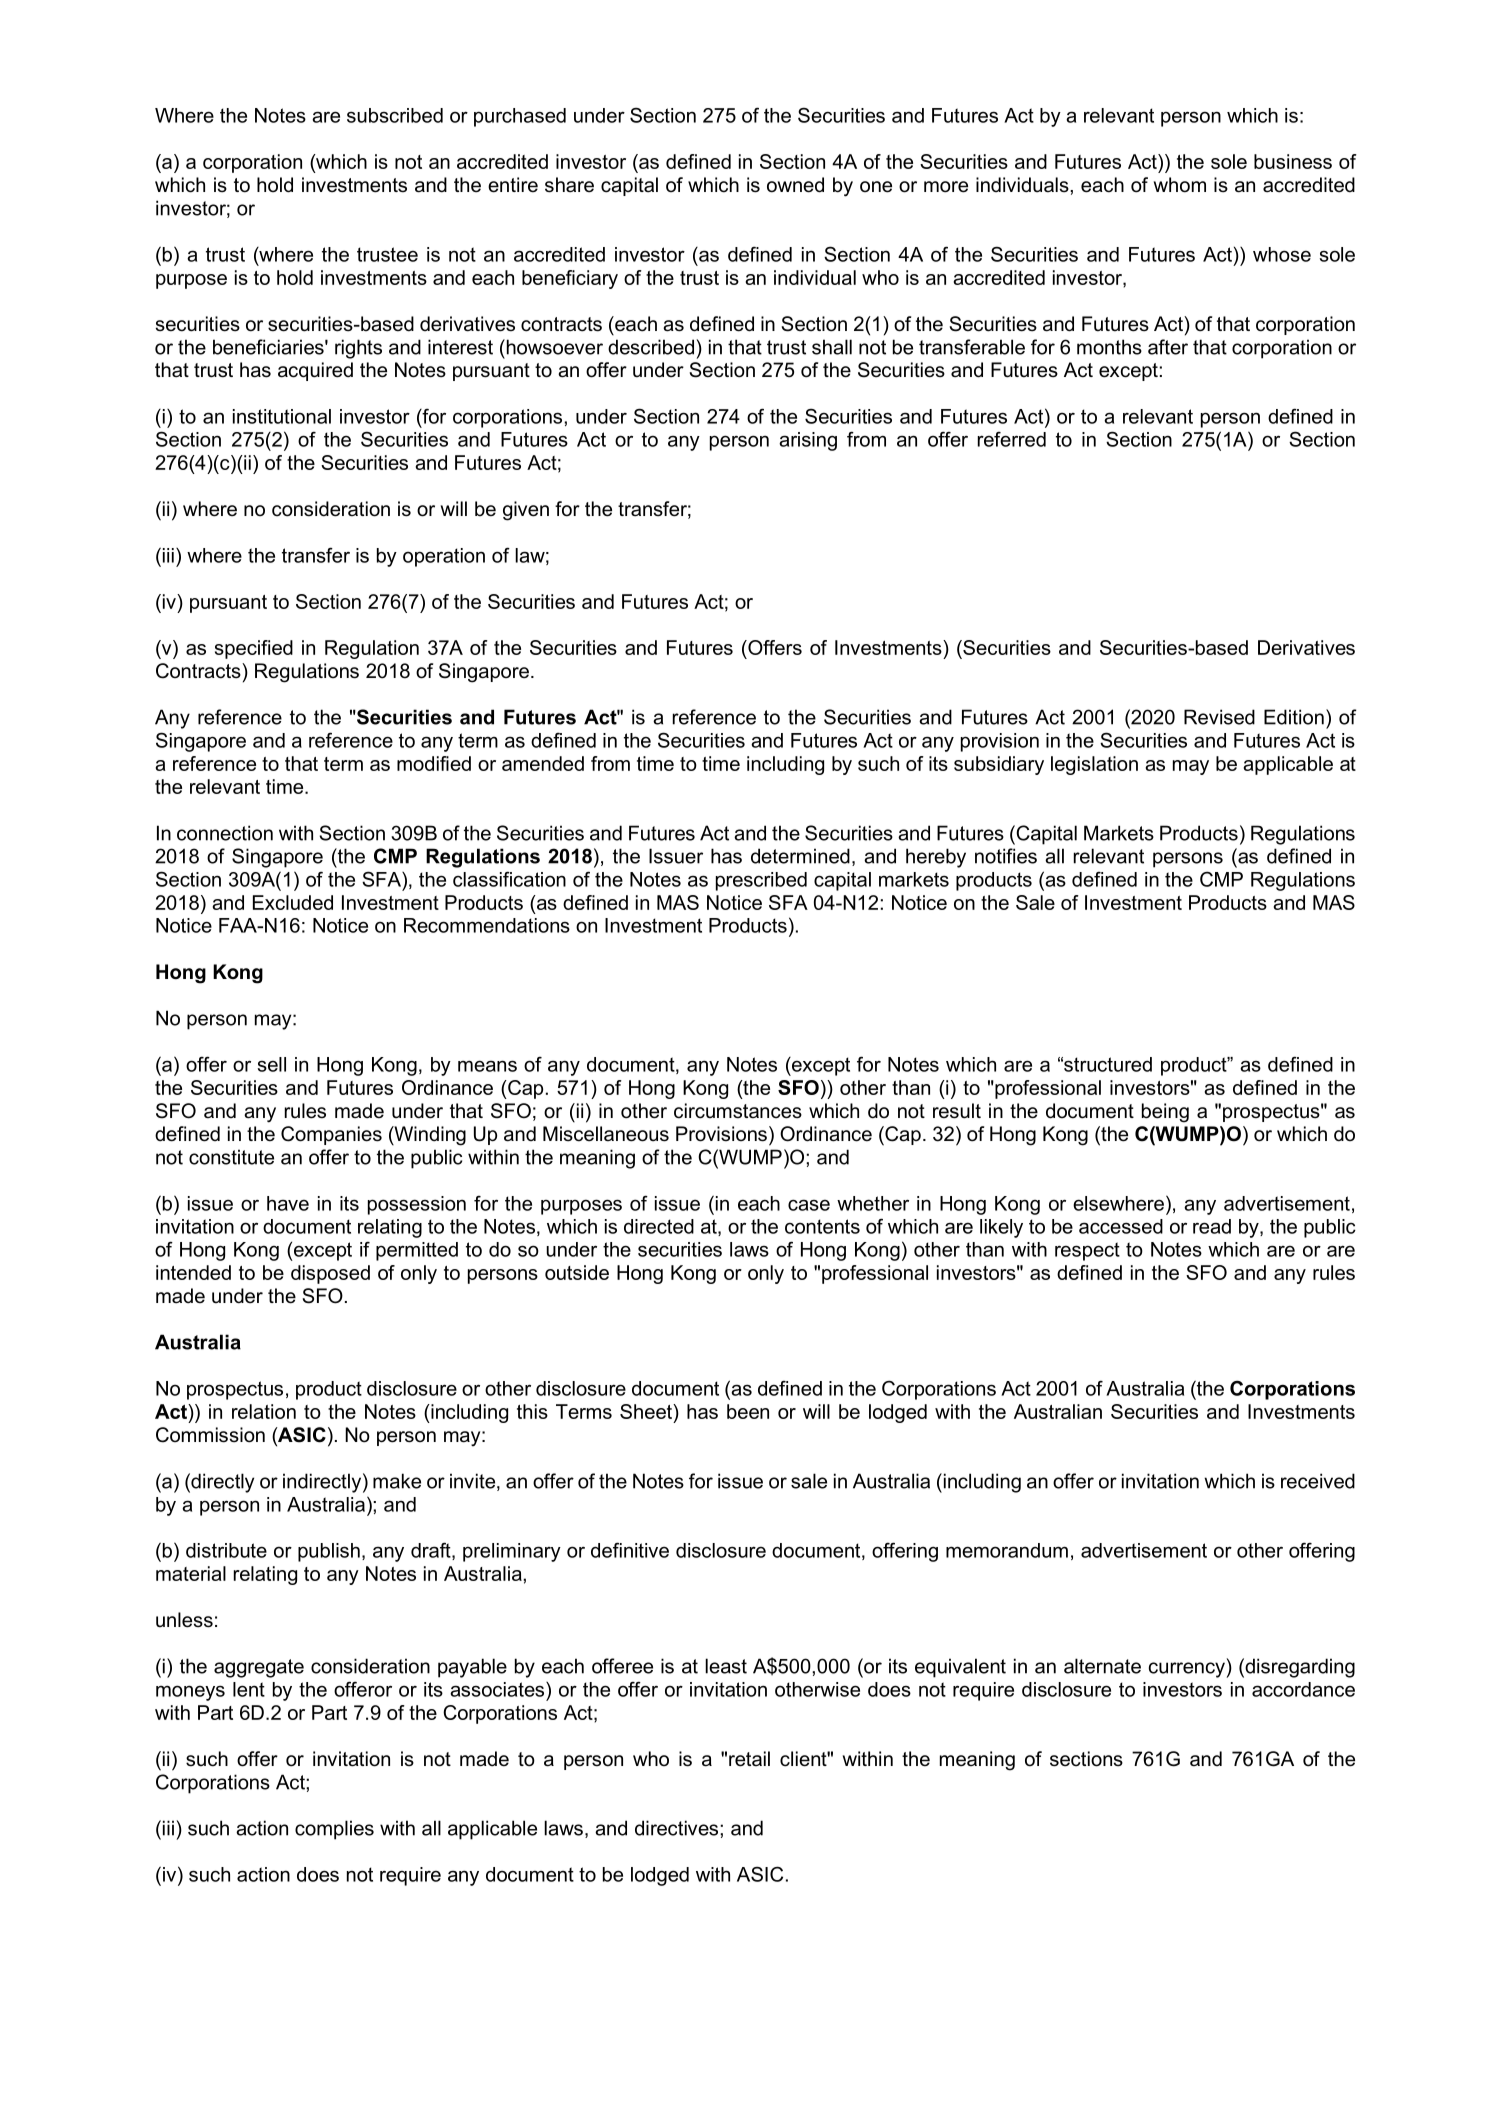  I want to click on respect, so click(1087, 1251).
